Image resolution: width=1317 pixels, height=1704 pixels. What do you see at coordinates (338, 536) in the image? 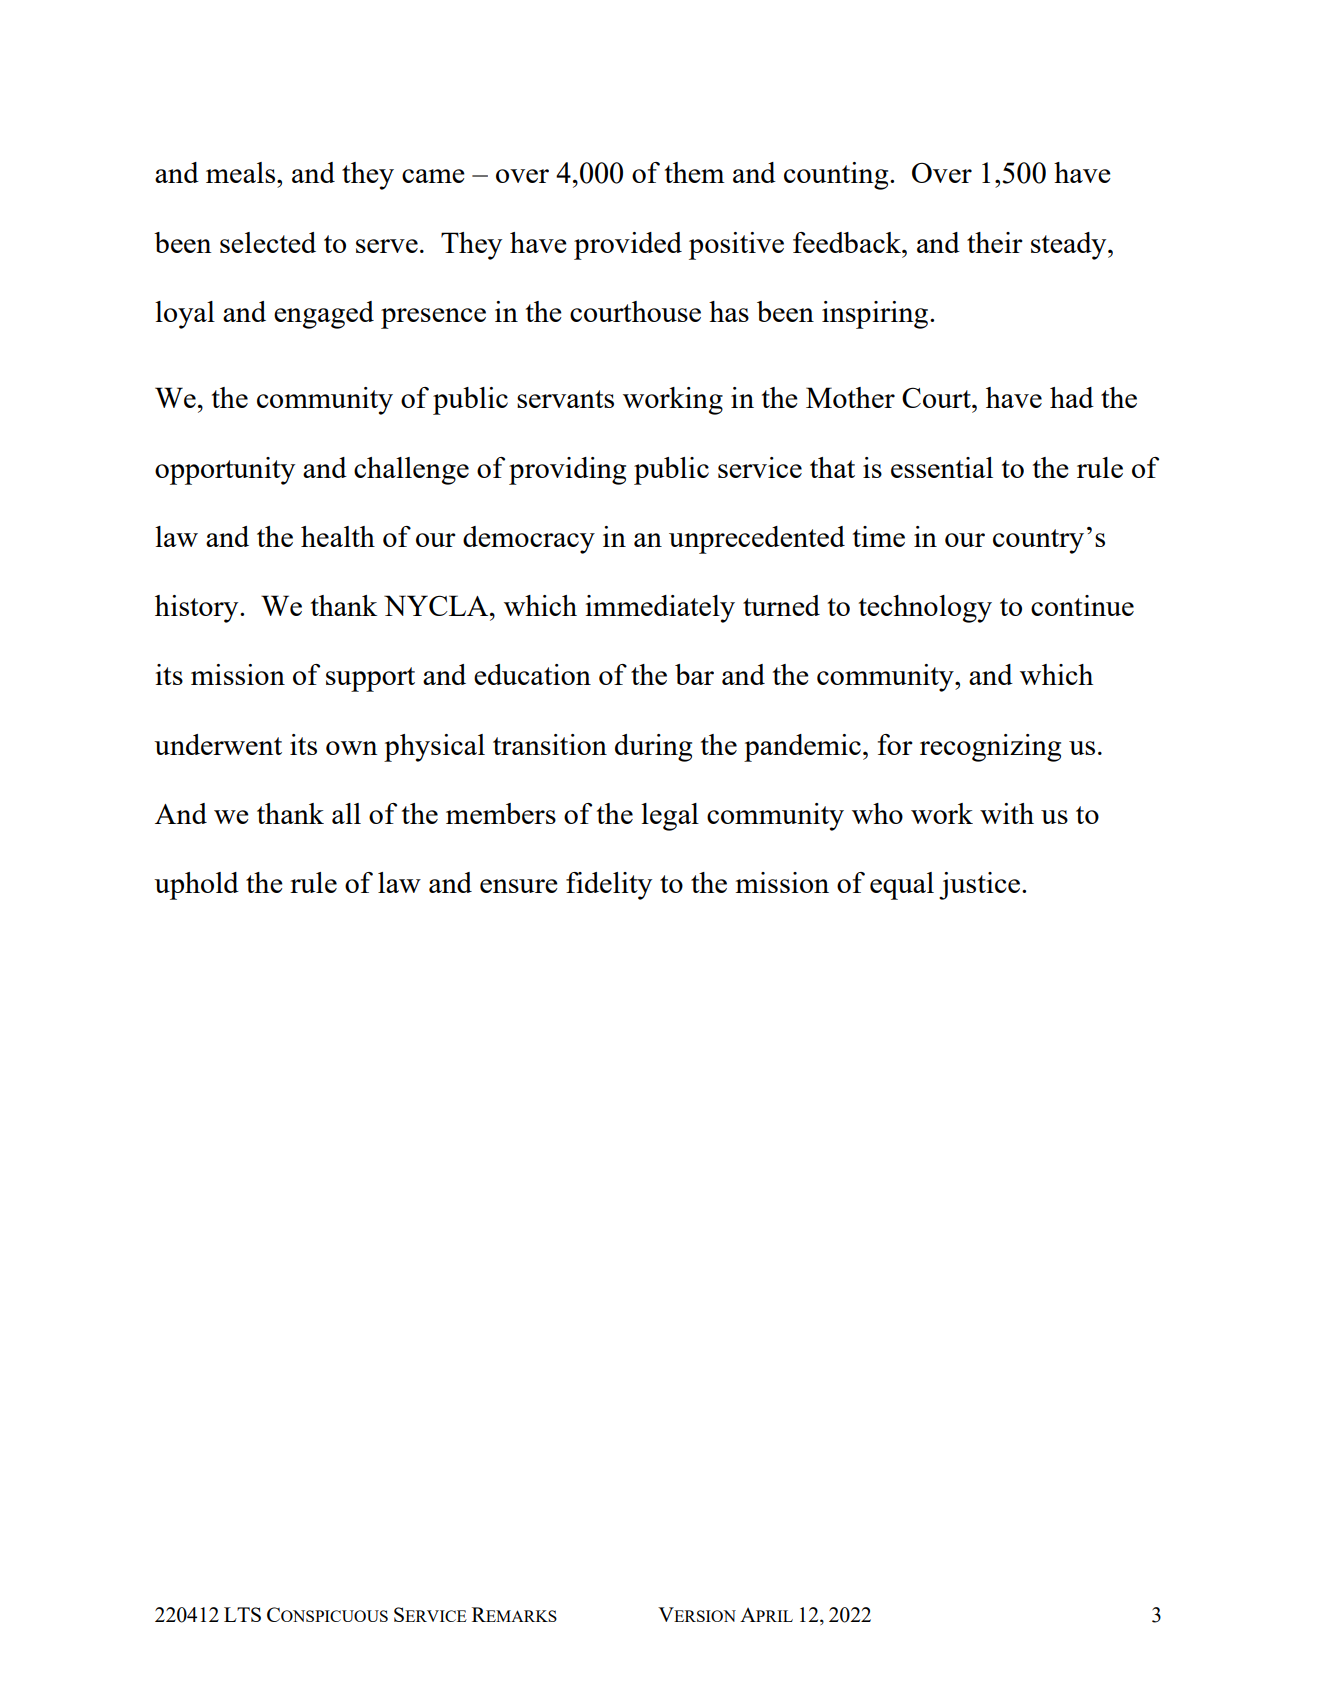
I see `health` at bounding box center [338, 536].
